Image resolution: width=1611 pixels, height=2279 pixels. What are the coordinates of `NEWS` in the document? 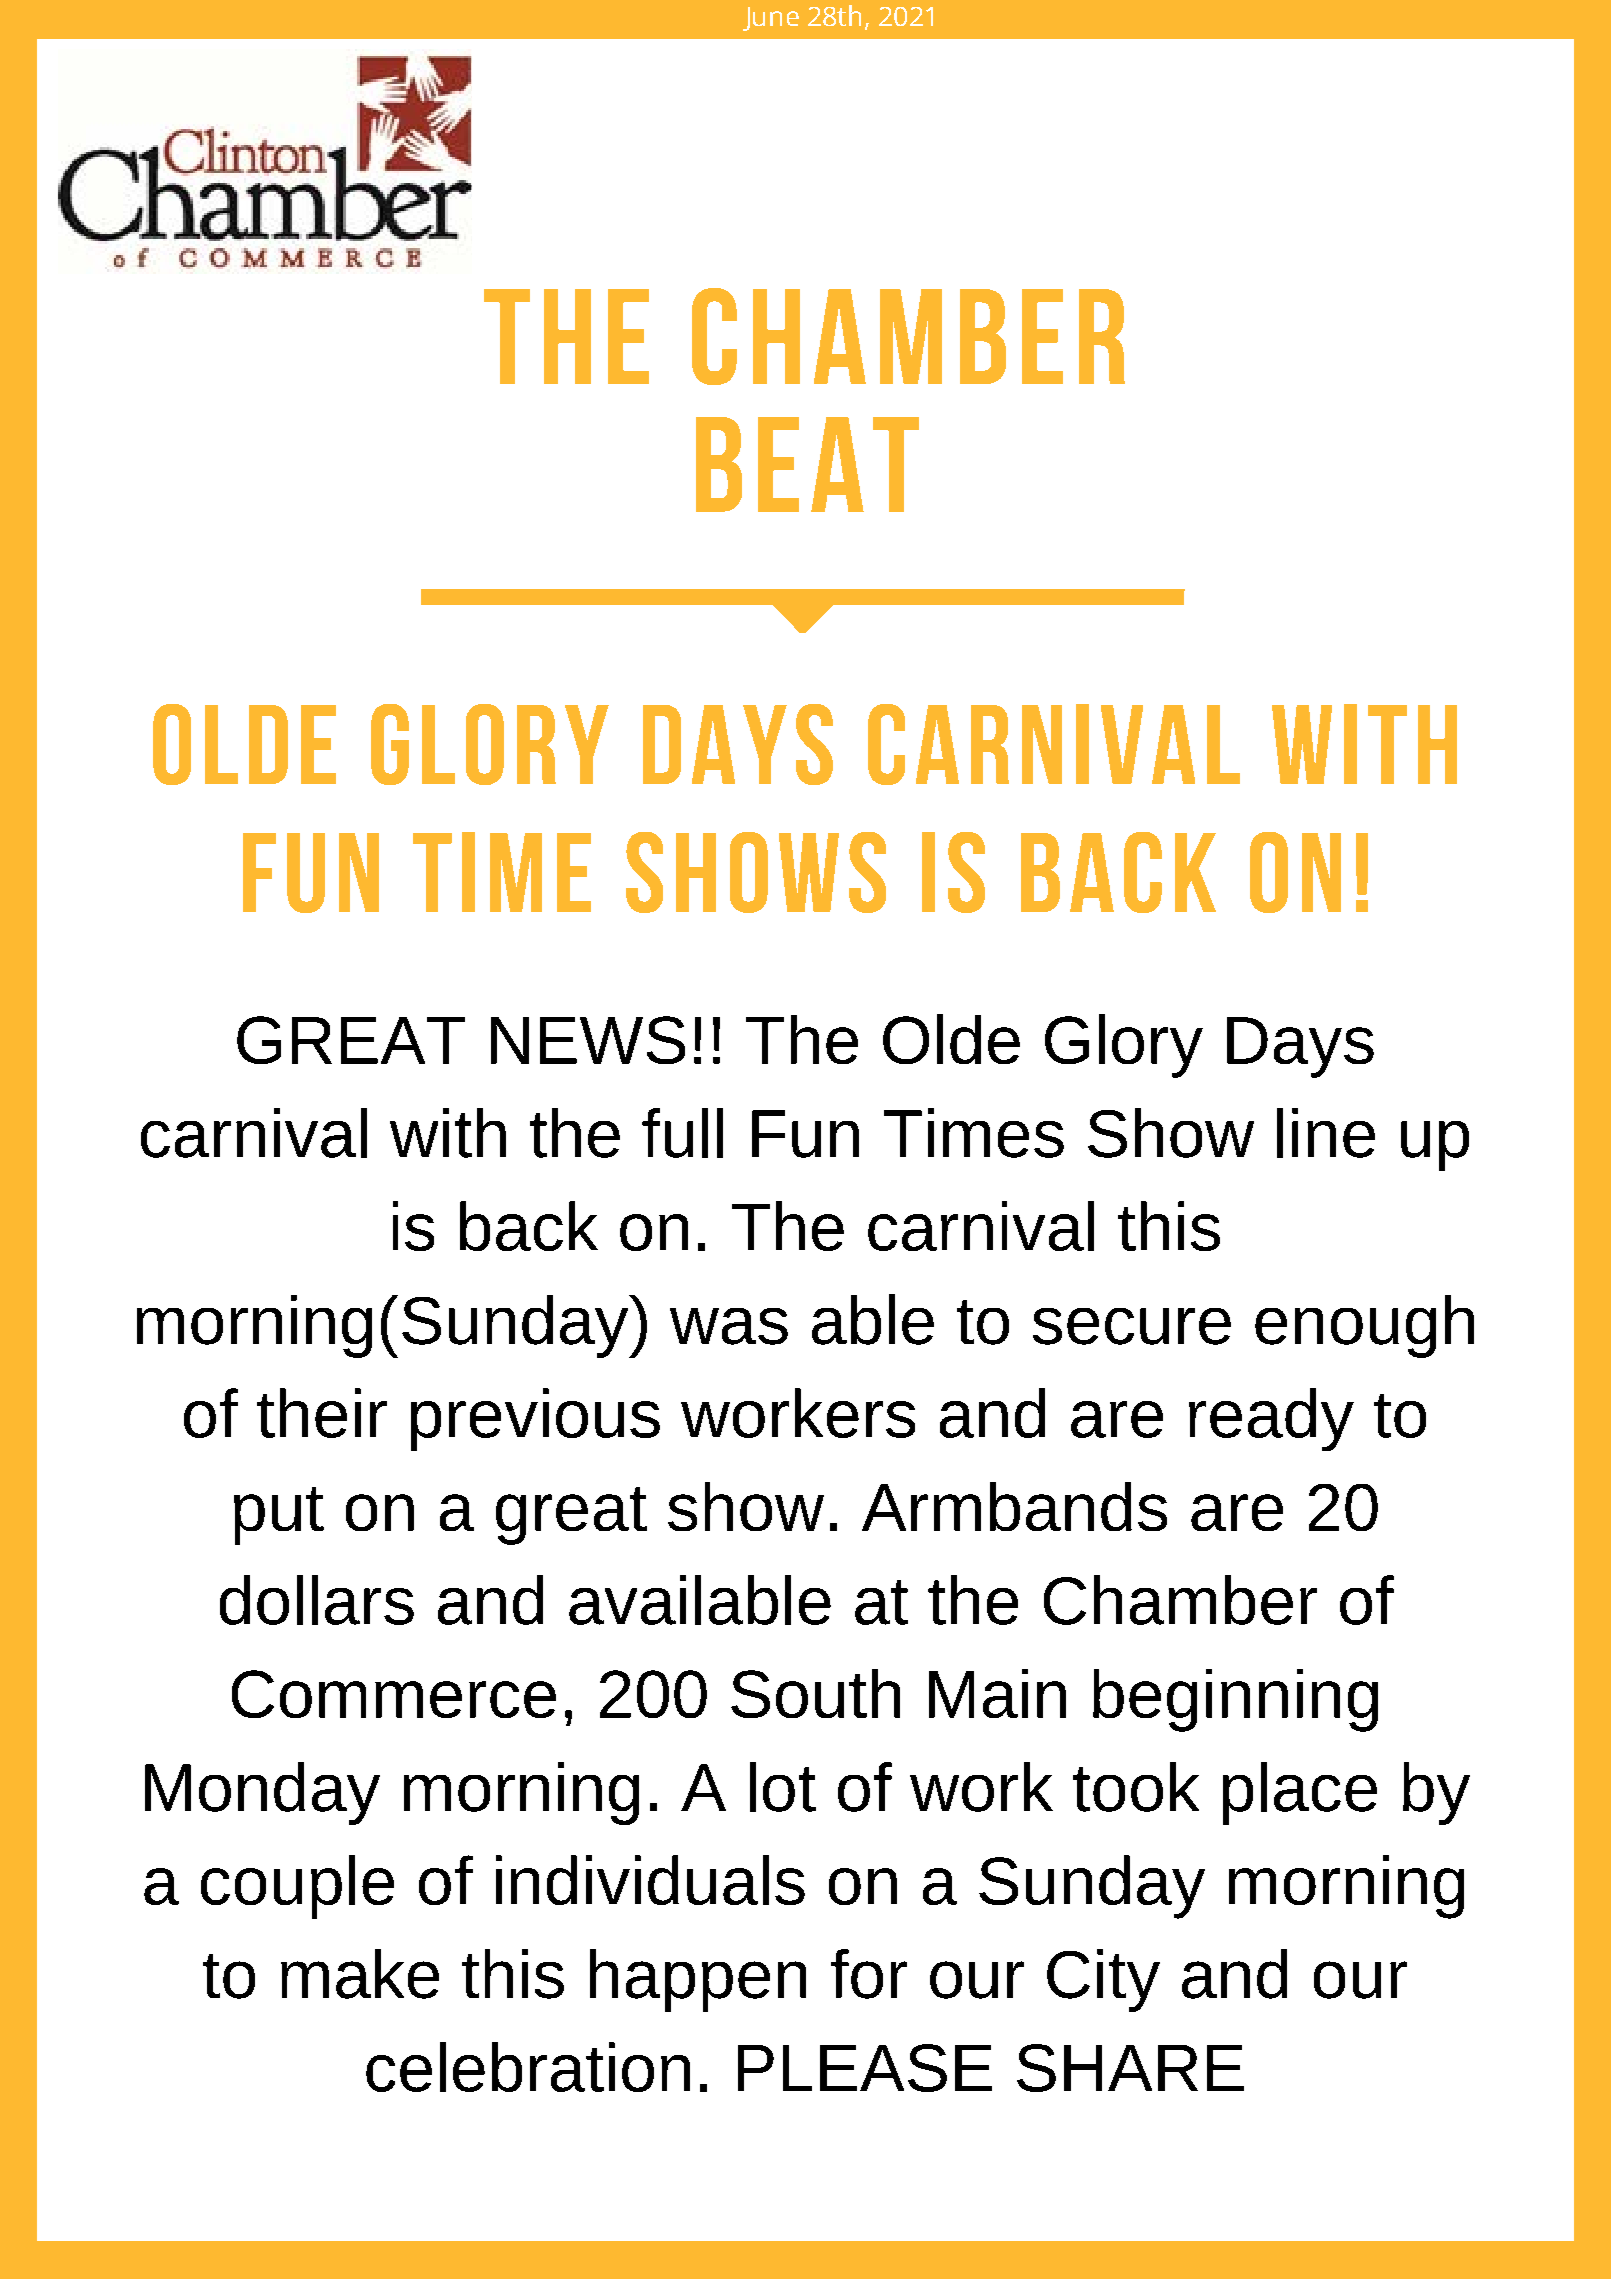 It's located at (588, 1040).
